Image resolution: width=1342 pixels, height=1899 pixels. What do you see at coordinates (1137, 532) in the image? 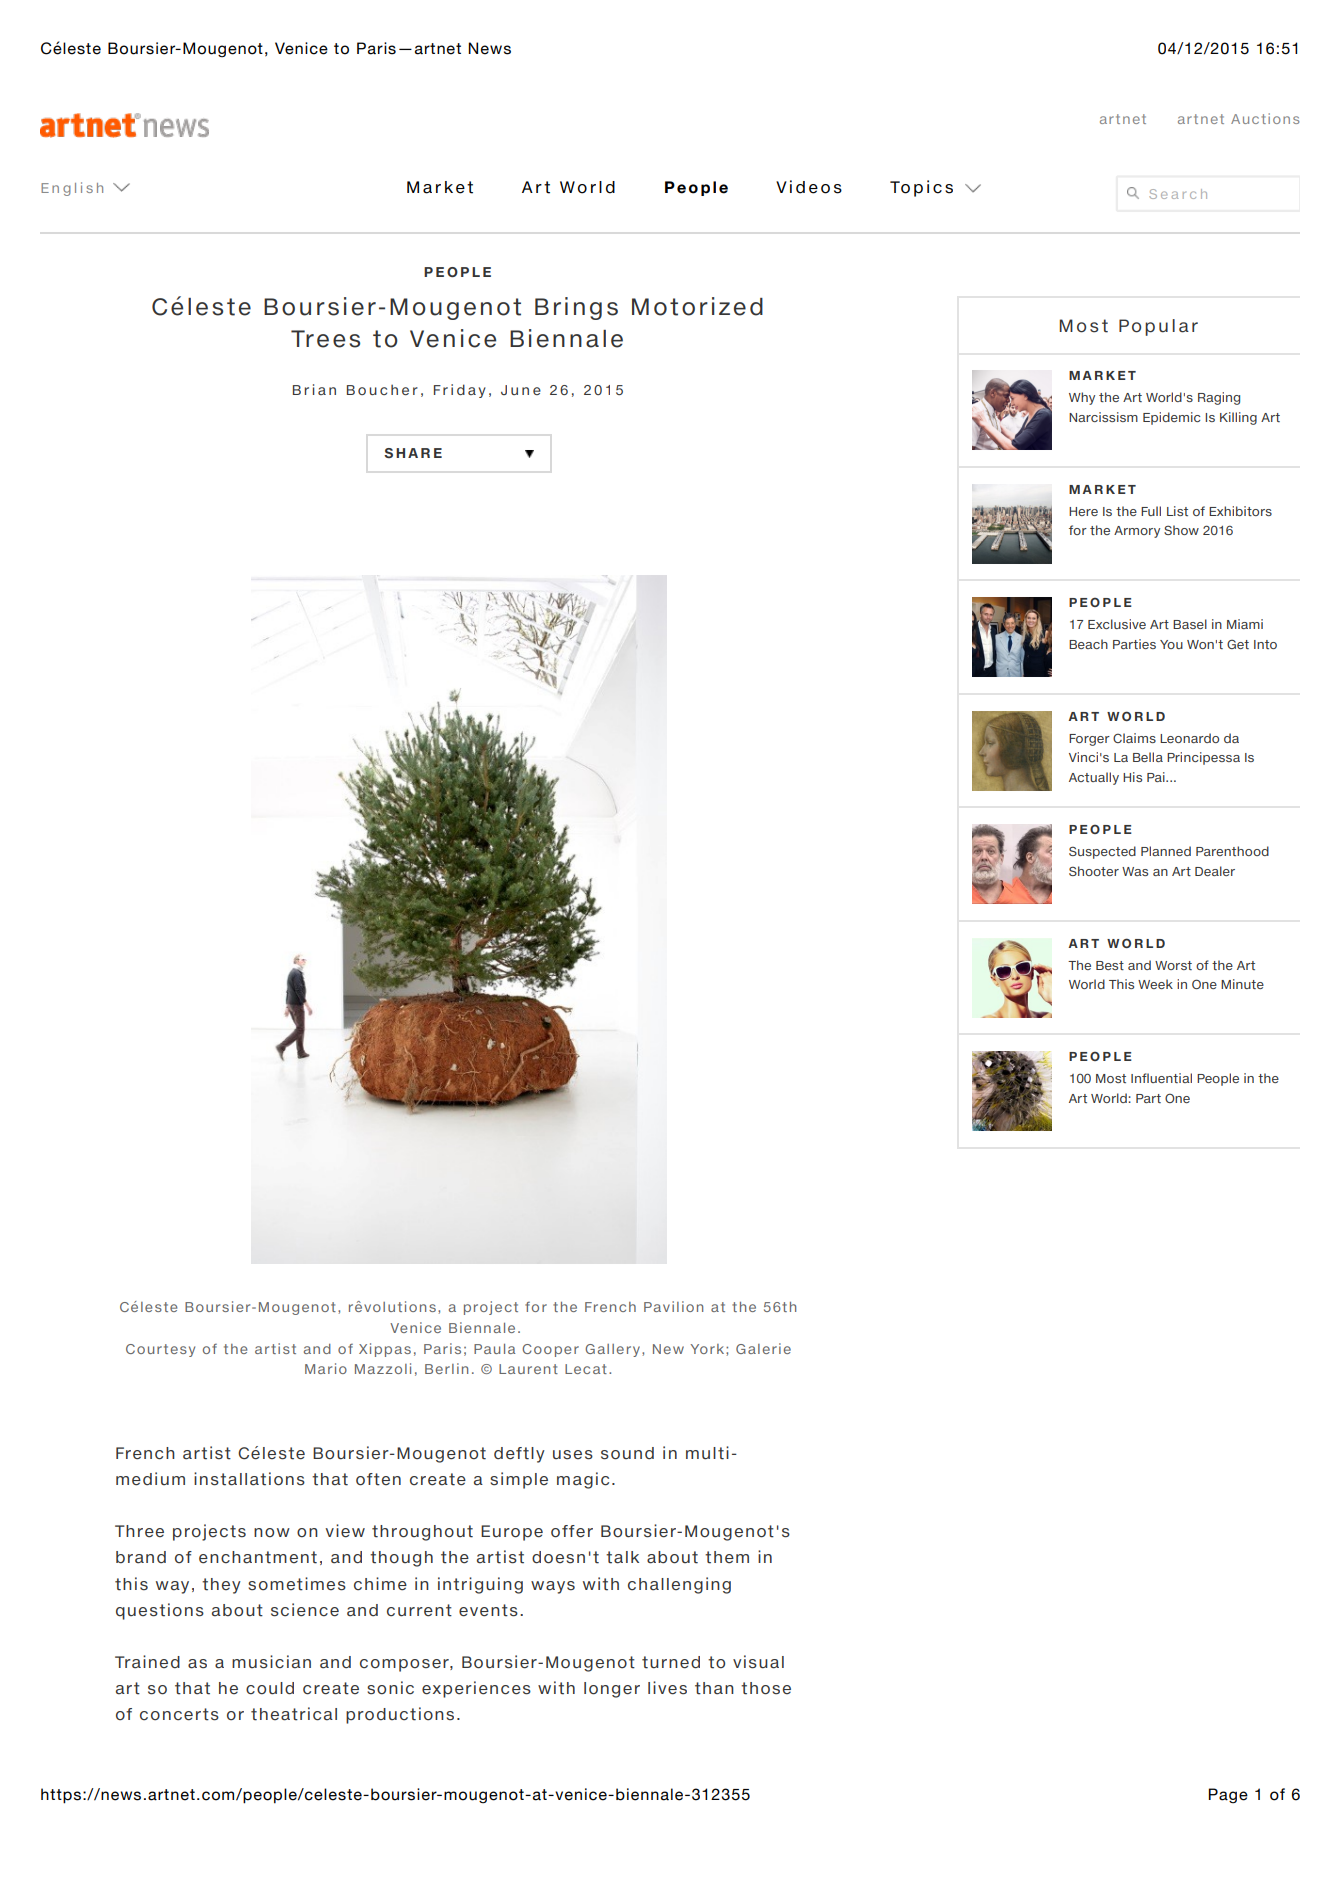
I see `Armory` at bounding box center [1137, 532].
